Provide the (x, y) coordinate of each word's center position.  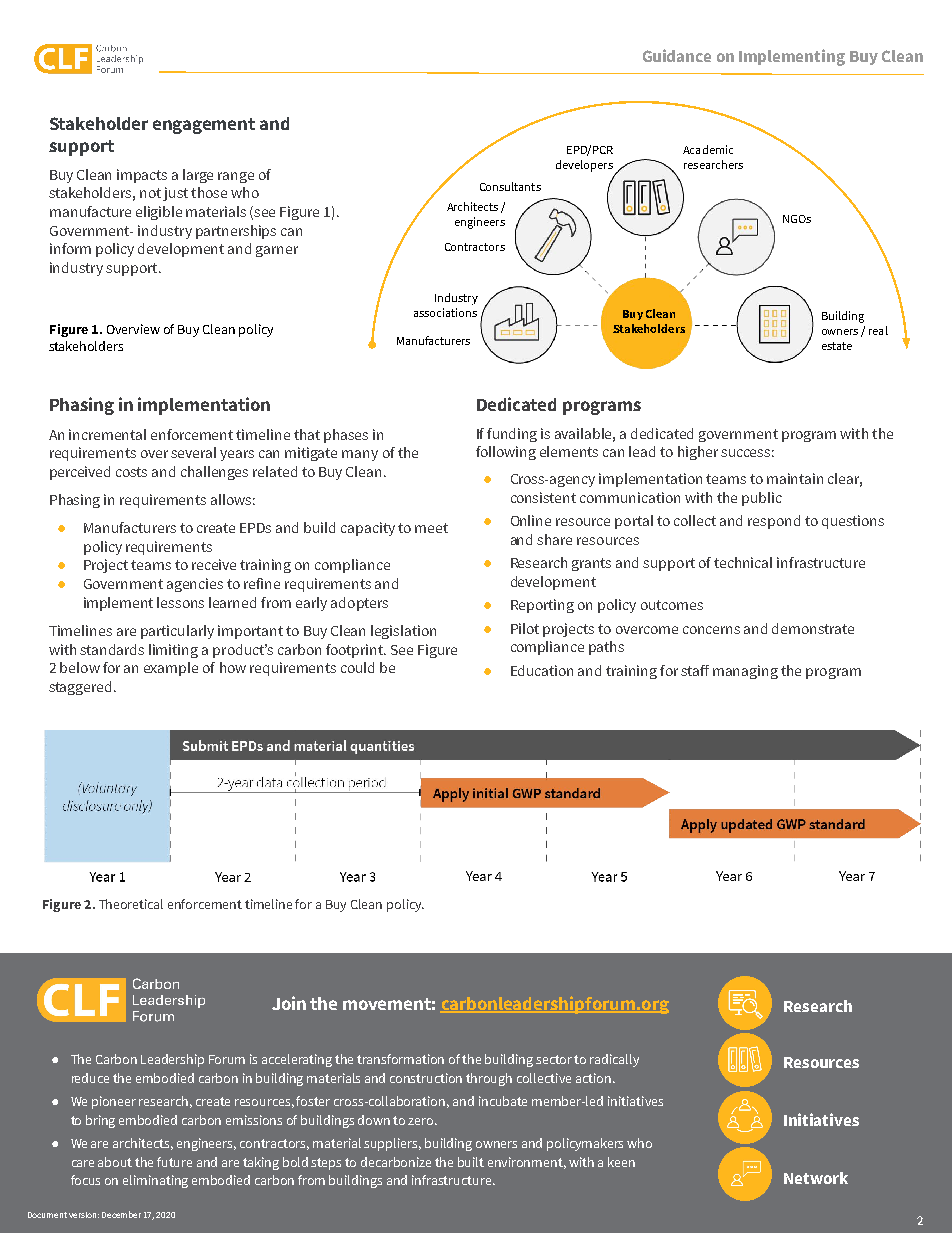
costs (131, 472)
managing (745, 672)
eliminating (155, 1181)
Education (542, 670)
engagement (204, 126)
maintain (795, 478)
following (506, 453)
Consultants (510, 186)
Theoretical (131, 904)
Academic (708, 149)
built (471, 1162)
